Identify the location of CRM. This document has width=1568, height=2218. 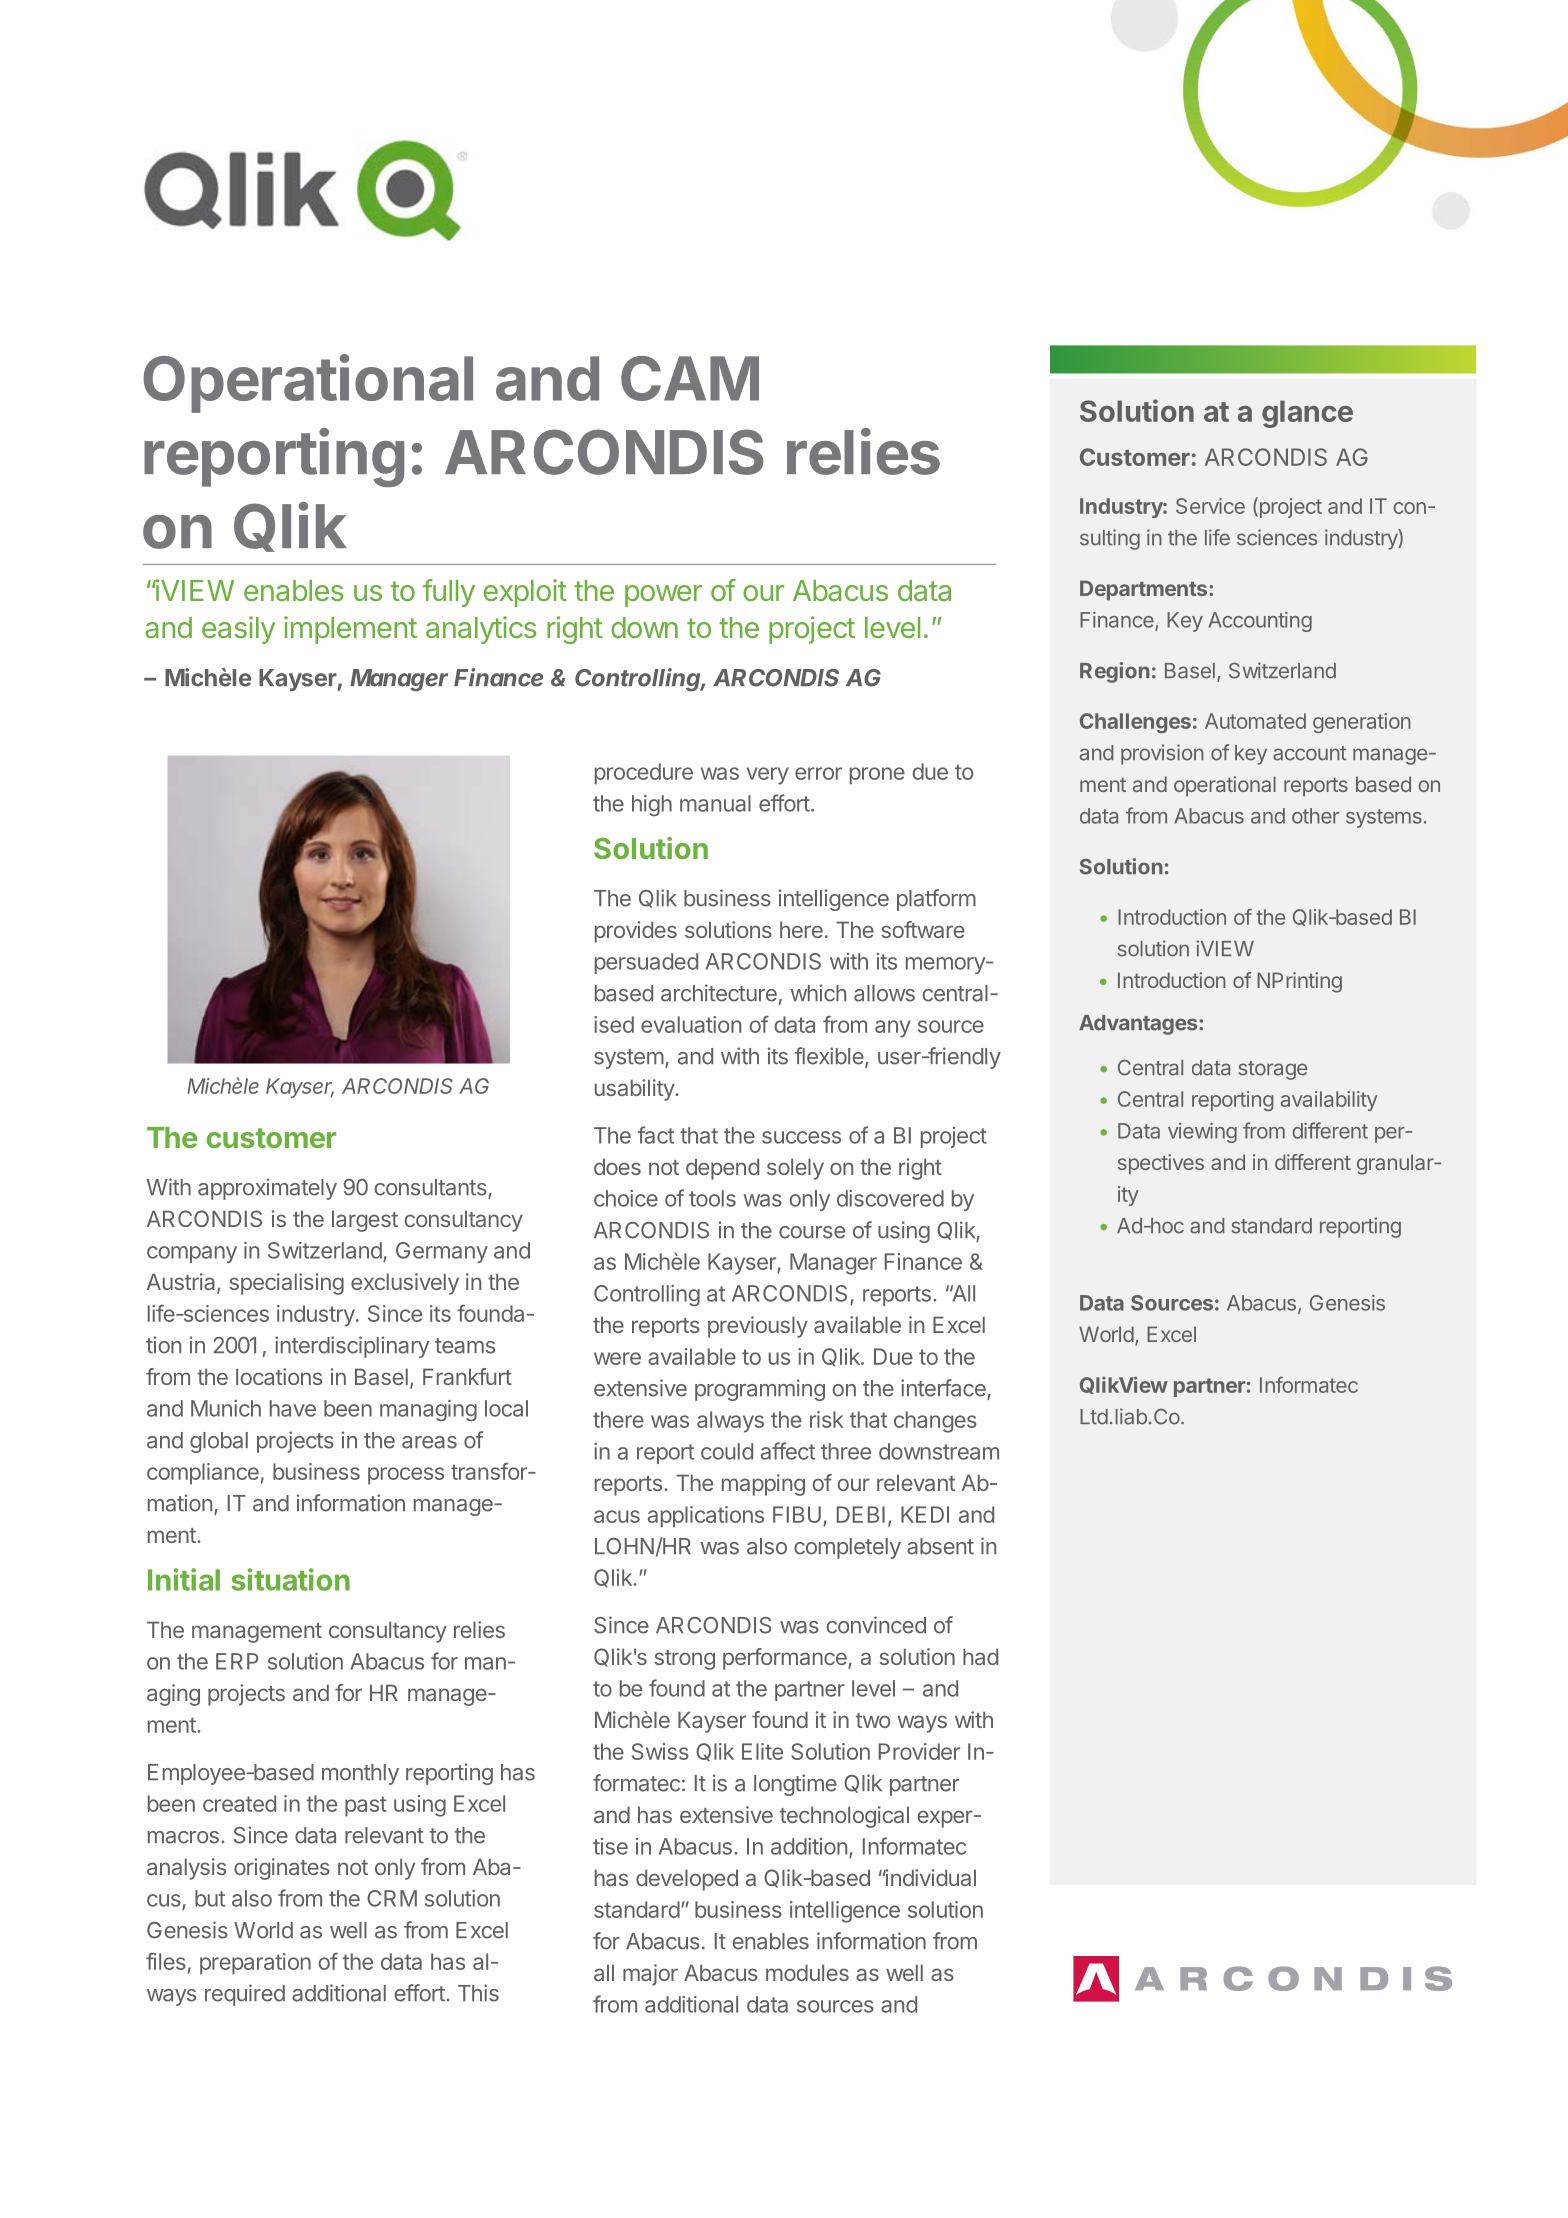
(392, 1898).
